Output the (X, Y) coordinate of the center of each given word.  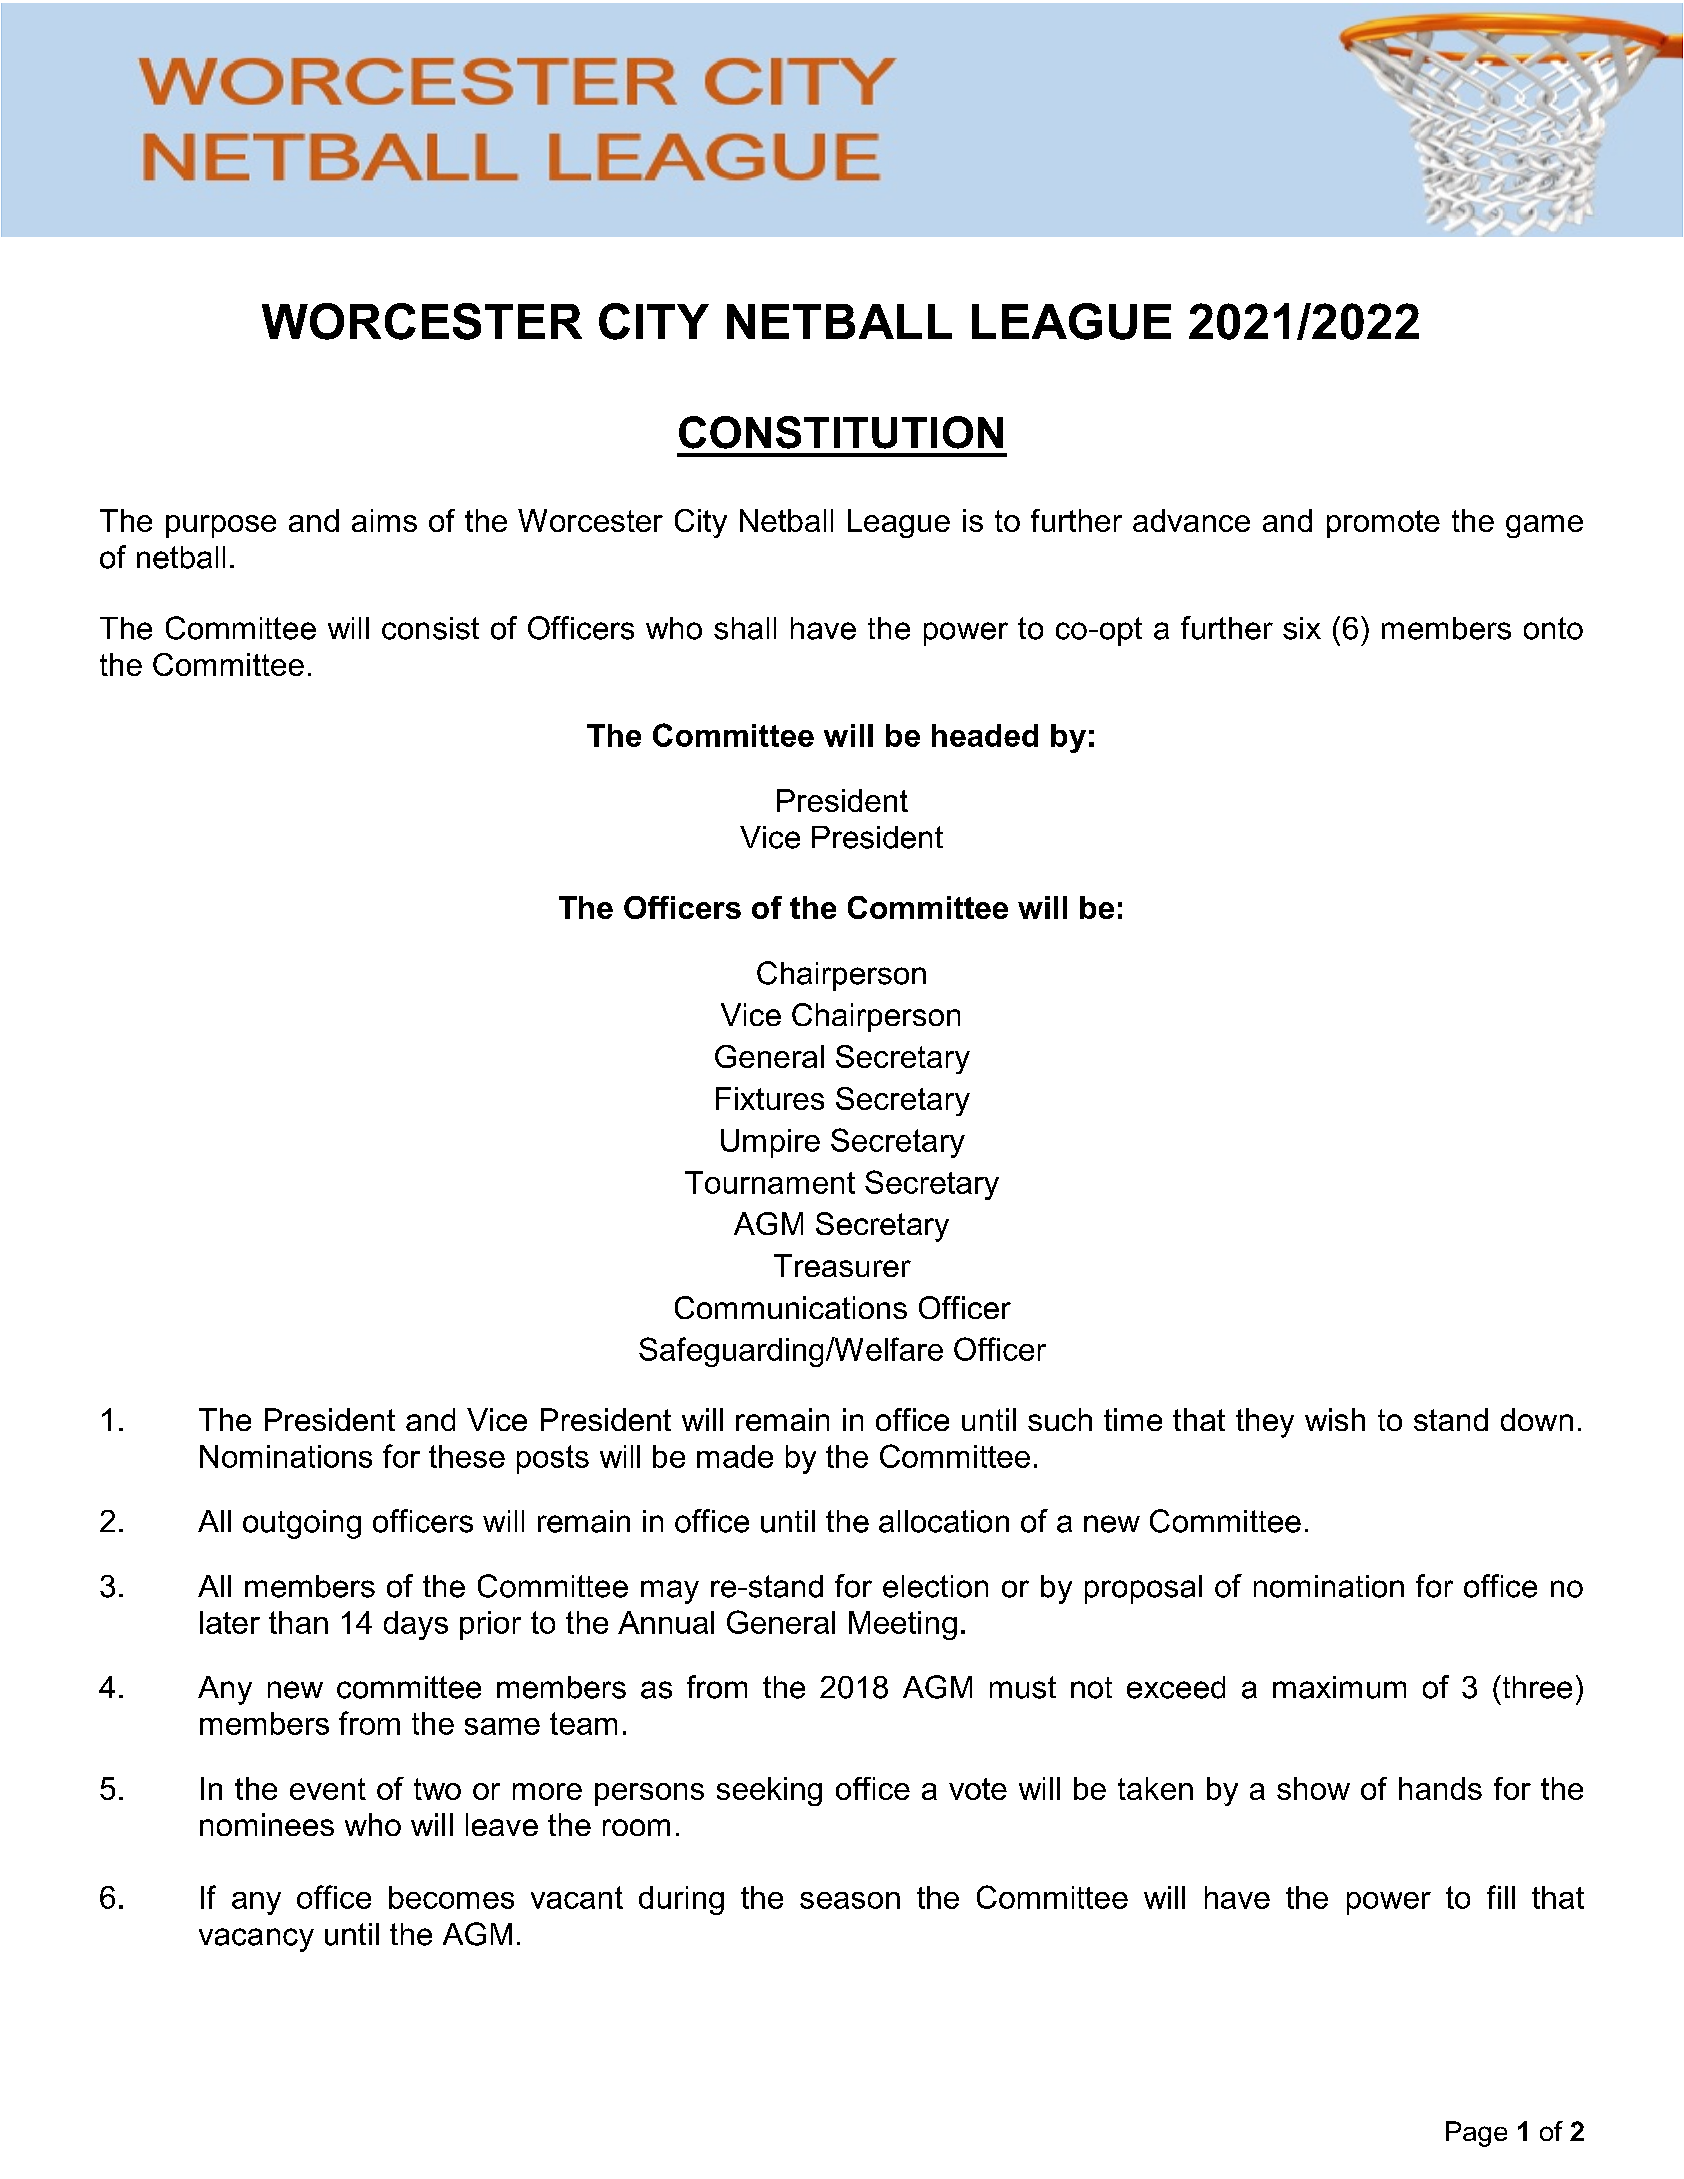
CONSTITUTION (841, 432)
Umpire (770, 1143)
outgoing (302, 1524)
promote (1383, 524)
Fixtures (770, 1098)
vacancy (256, 1940)
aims (384, 520)
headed (985, 735)
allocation (944, 1521)
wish (1335, 1419)
